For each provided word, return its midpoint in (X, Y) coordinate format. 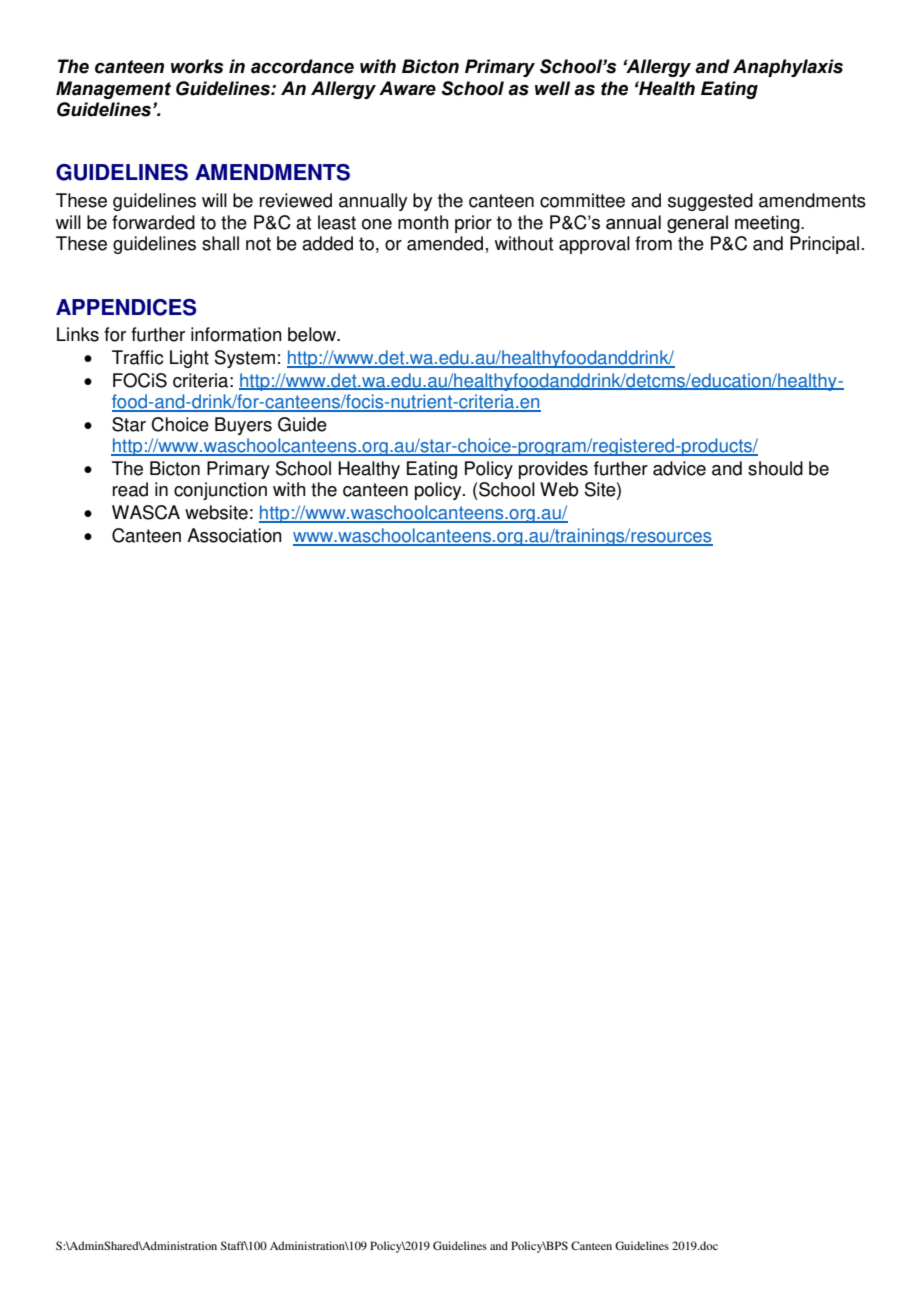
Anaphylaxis (788, 68)
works (197, 66)
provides (553, 470)
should (775, 468)
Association (234, 535)
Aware (407, 88)
